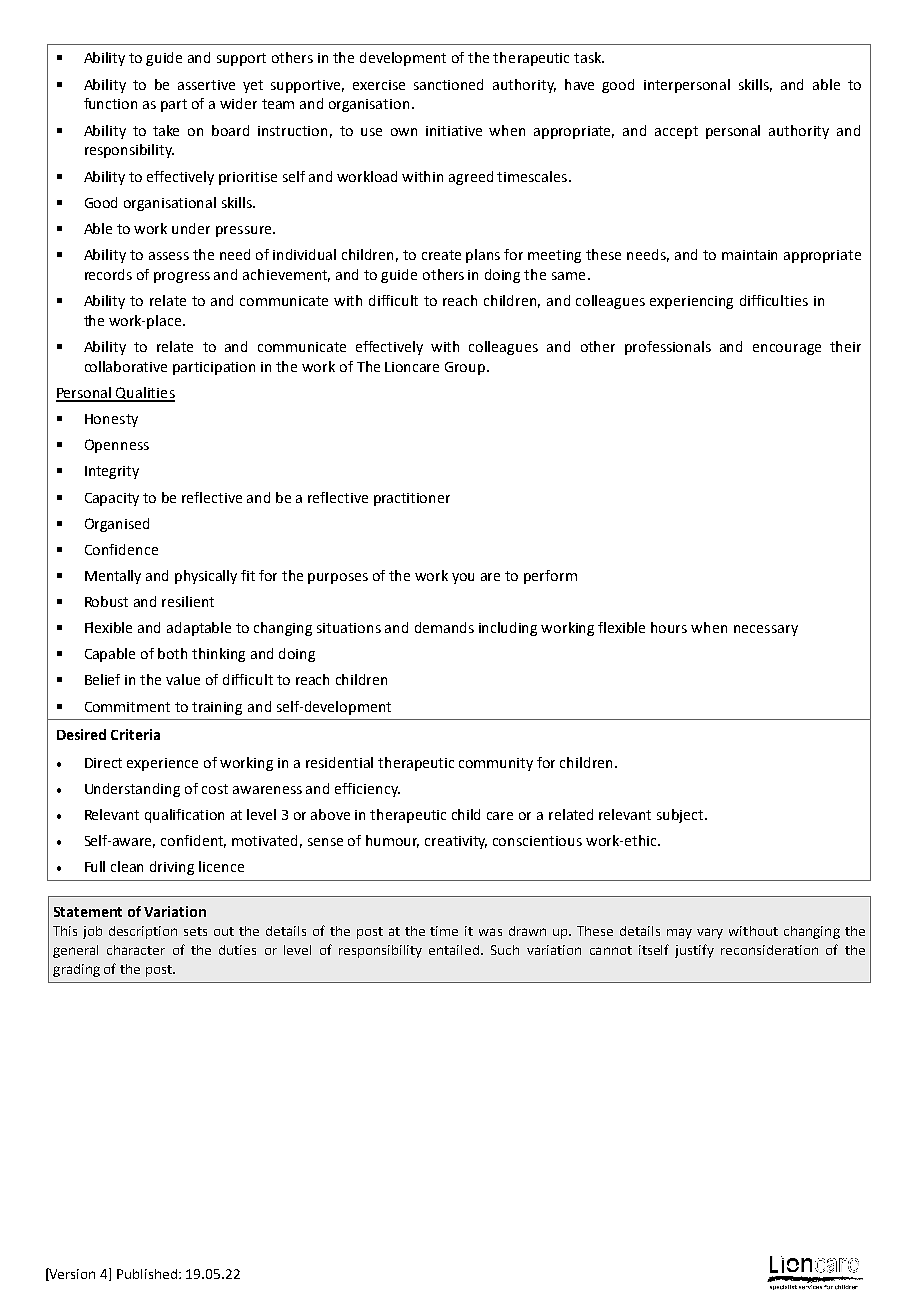  What do you see at coordinates (766, 630) in the image?
I see `necessary` at bounding box center [766, 630].
